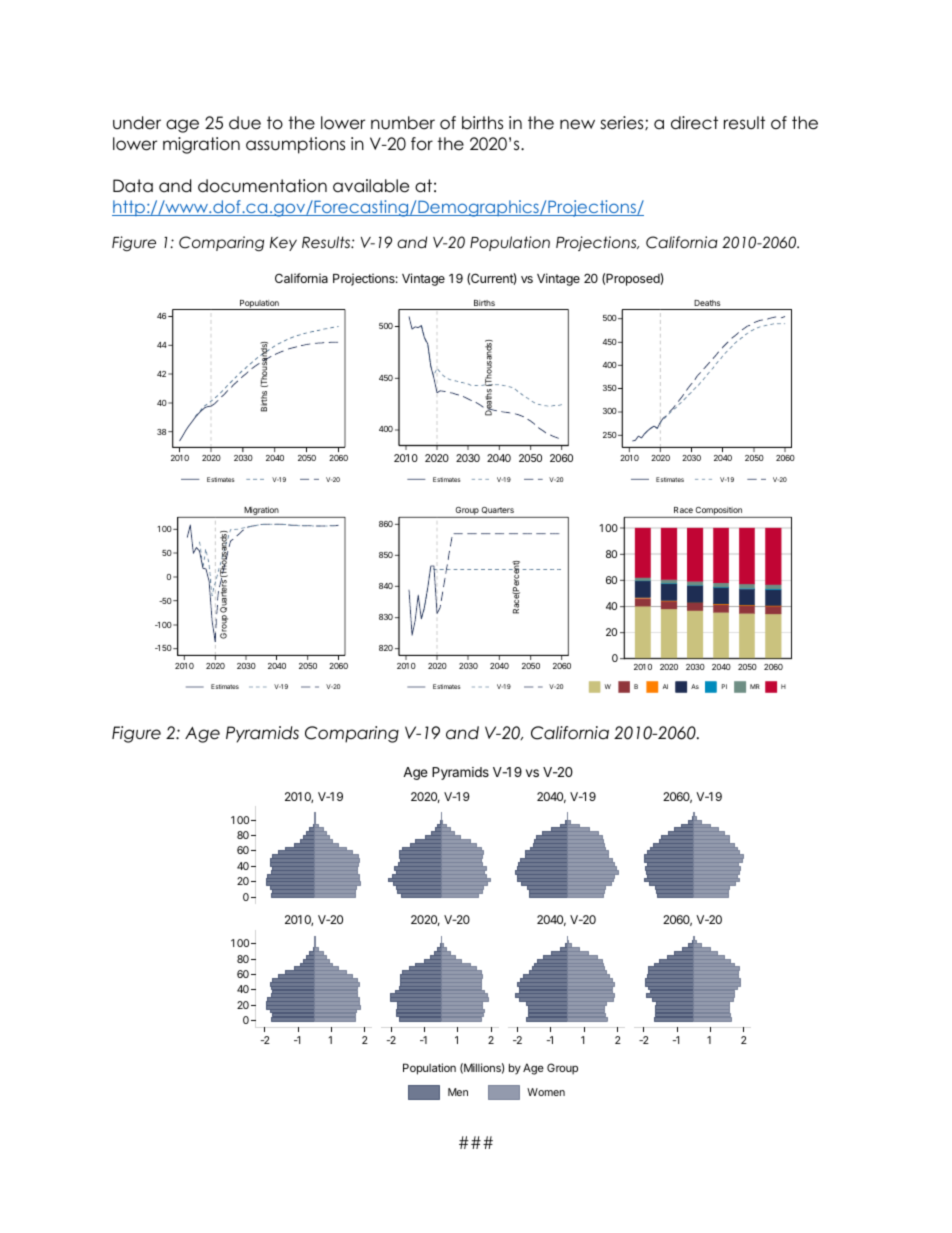 The width and height of the document is (952, 1233). I want to click on series, so click(623, 123).
